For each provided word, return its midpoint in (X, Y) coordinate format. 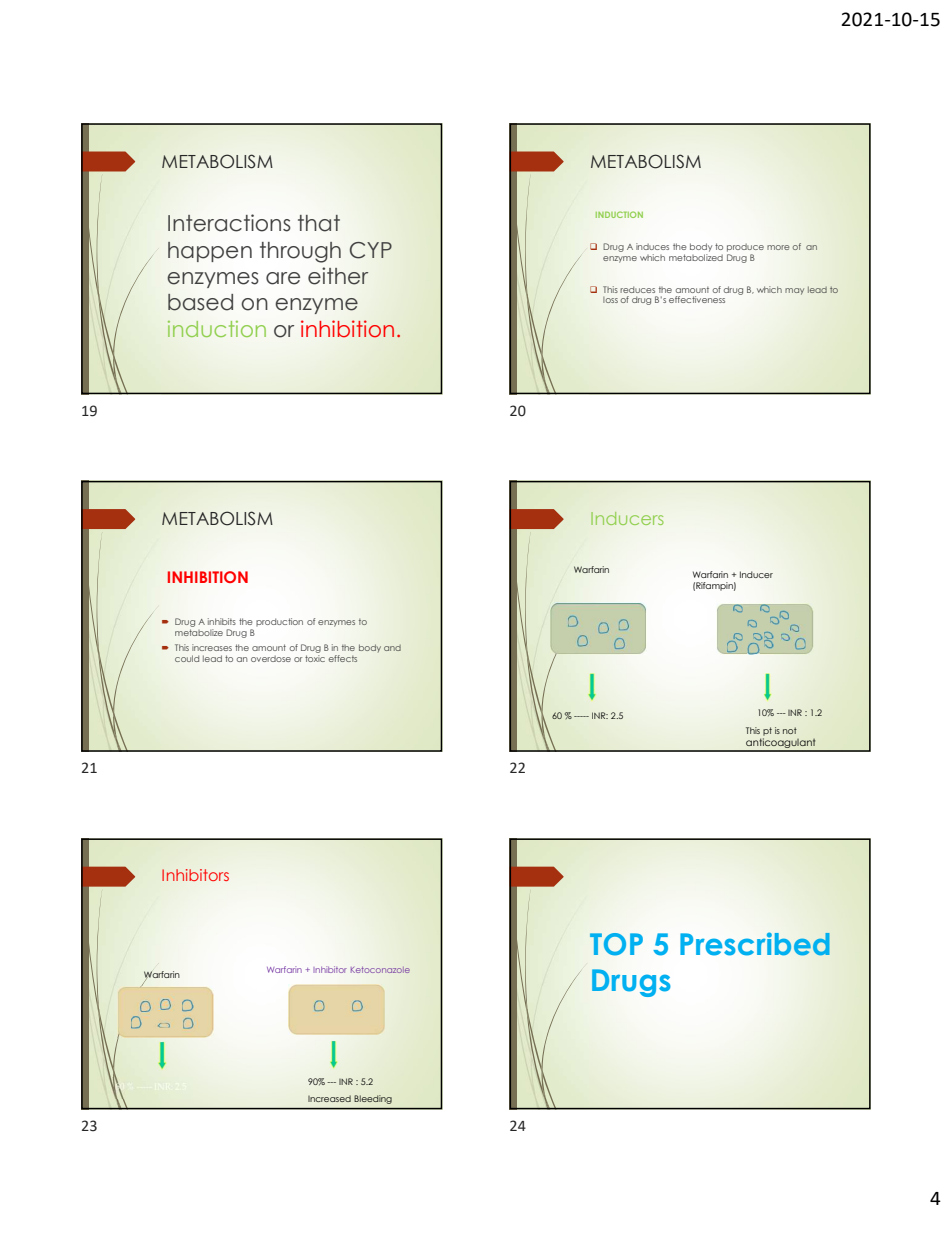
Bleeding (373, 1099)
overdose (271, 659)
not (790, 730)
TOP (616, 944)
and (392, 648)
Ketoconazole (380, 970)
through (300, 252)
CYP (371, 250)
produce (745, 248)
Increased (329, 1098)
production (279, 622)
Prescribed (755, 944)
